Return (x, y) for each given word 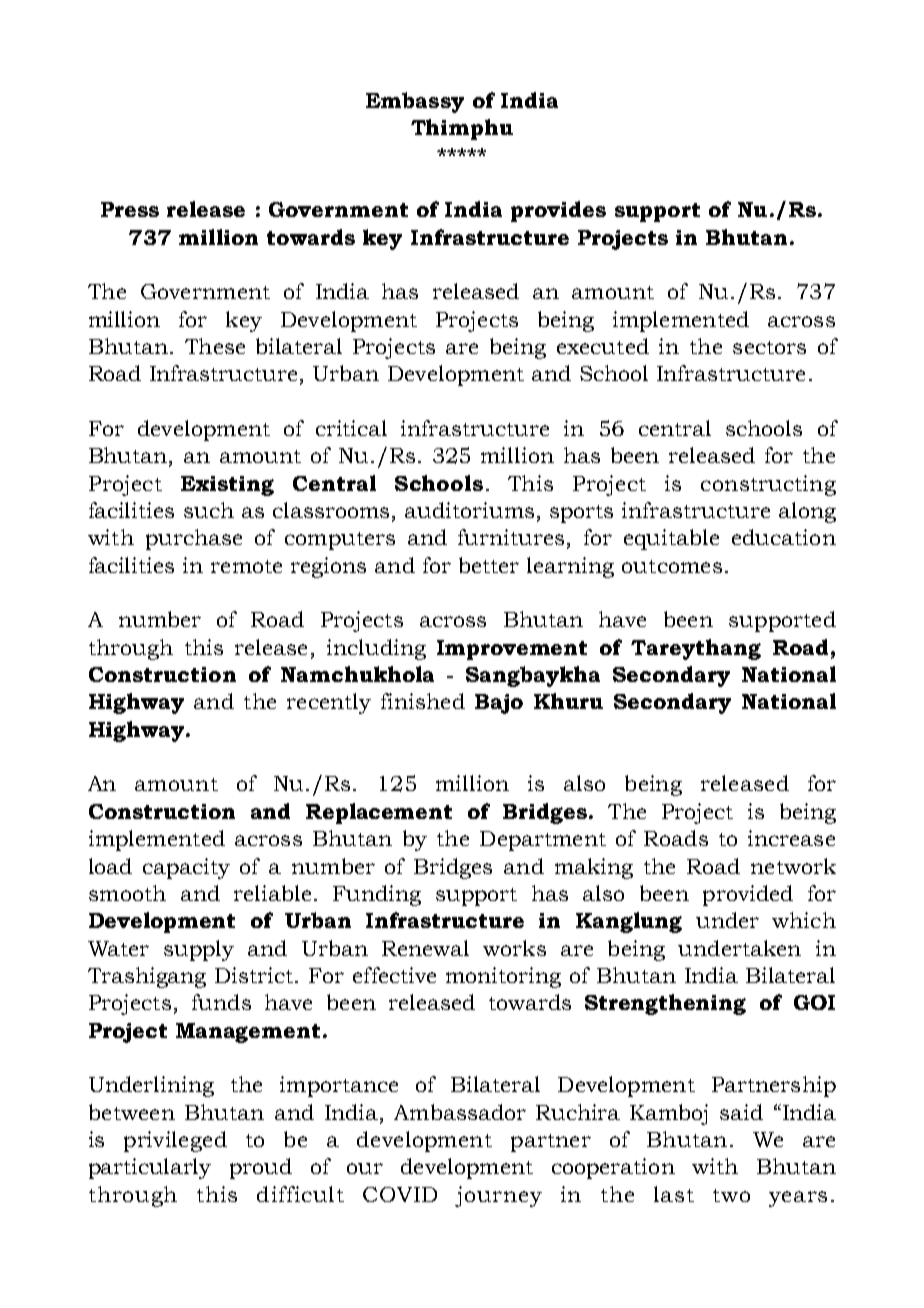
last (674, 1194)
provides (558, 211)
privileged (175, 1141)
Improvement (512, 650)
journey (498, 1196)
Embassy (415, 102)
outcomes (672, 566)
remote (246, 566)
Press (130, 209)
